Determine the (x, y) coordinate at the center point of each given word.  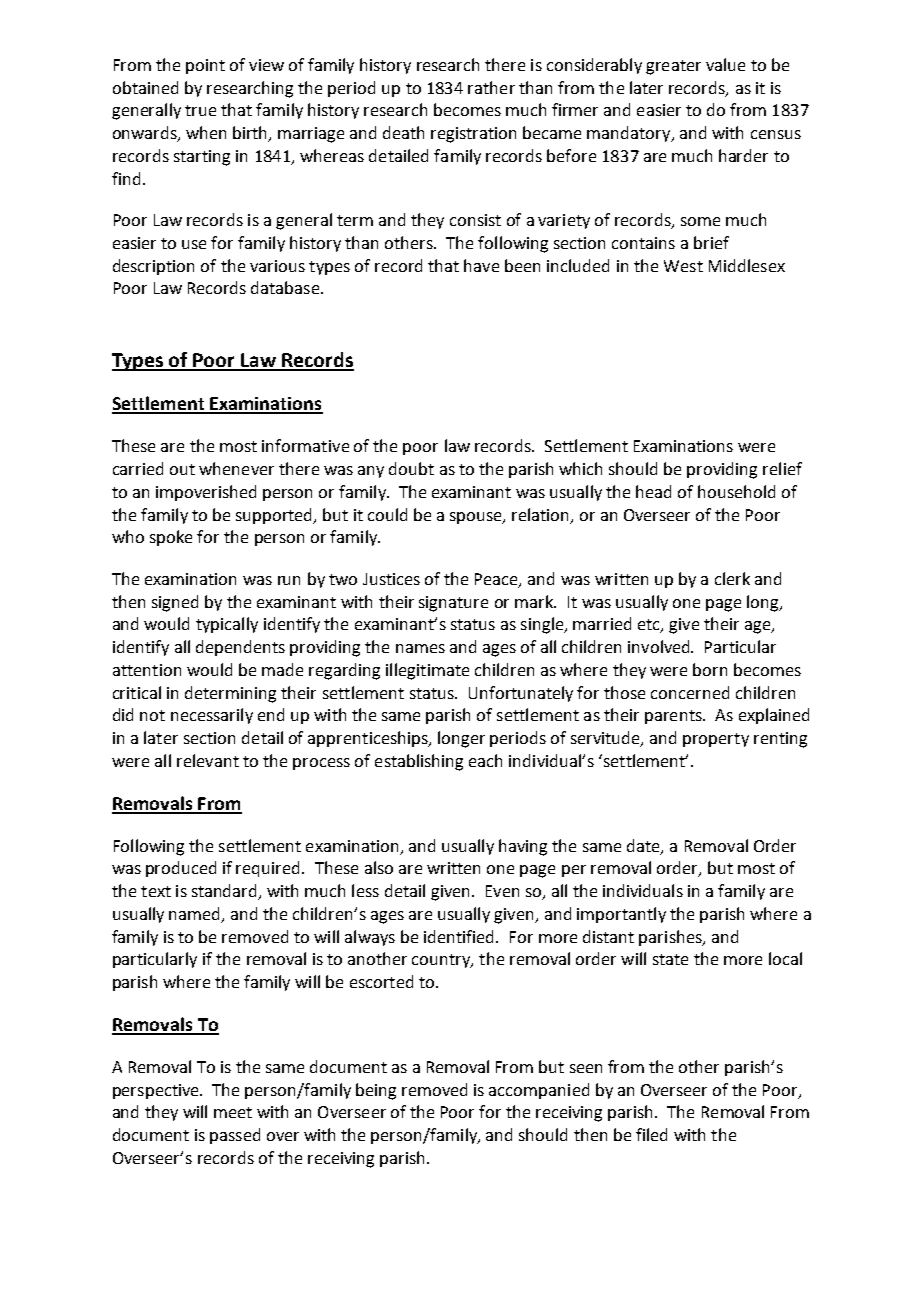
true (200, 110)
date (644, 846)
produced (181, 869)
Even (502, 891)
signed (175, 603)
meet (233, 1112)
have (481, 265)
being (376, 1091)
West (683, 266)
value (725, 64)
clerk (732, 578)
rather (491, 87)
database (285, 287)
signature (453, 604)
